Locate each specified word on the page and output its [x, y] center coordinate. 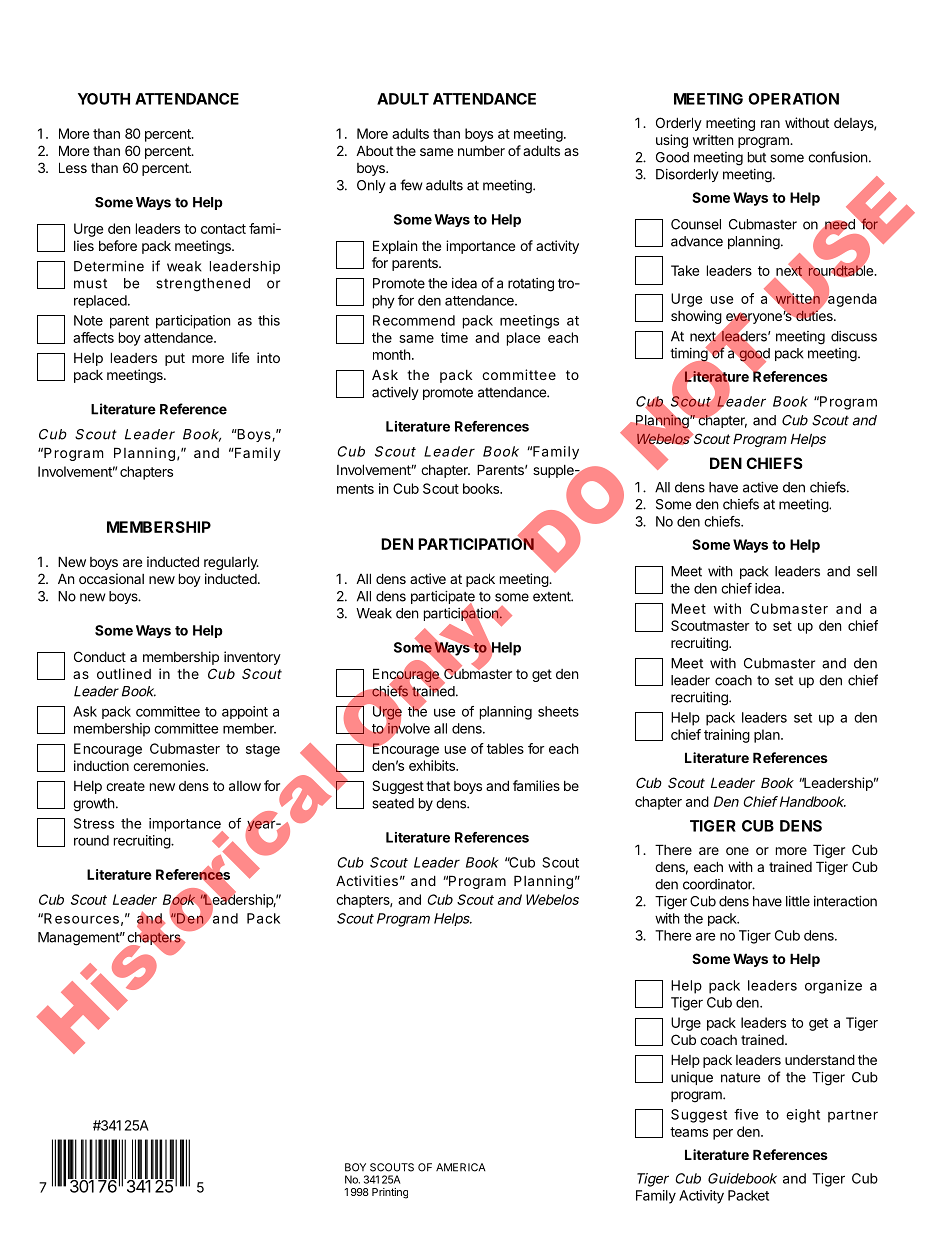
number [481, 151]
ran [770, 124]
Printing [390, 1193]
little [798, 901]
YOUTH [104, 99]
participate [443, 599]
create [125, 786]
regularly [231, 563]
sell [867, 571]
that [438, 786]
